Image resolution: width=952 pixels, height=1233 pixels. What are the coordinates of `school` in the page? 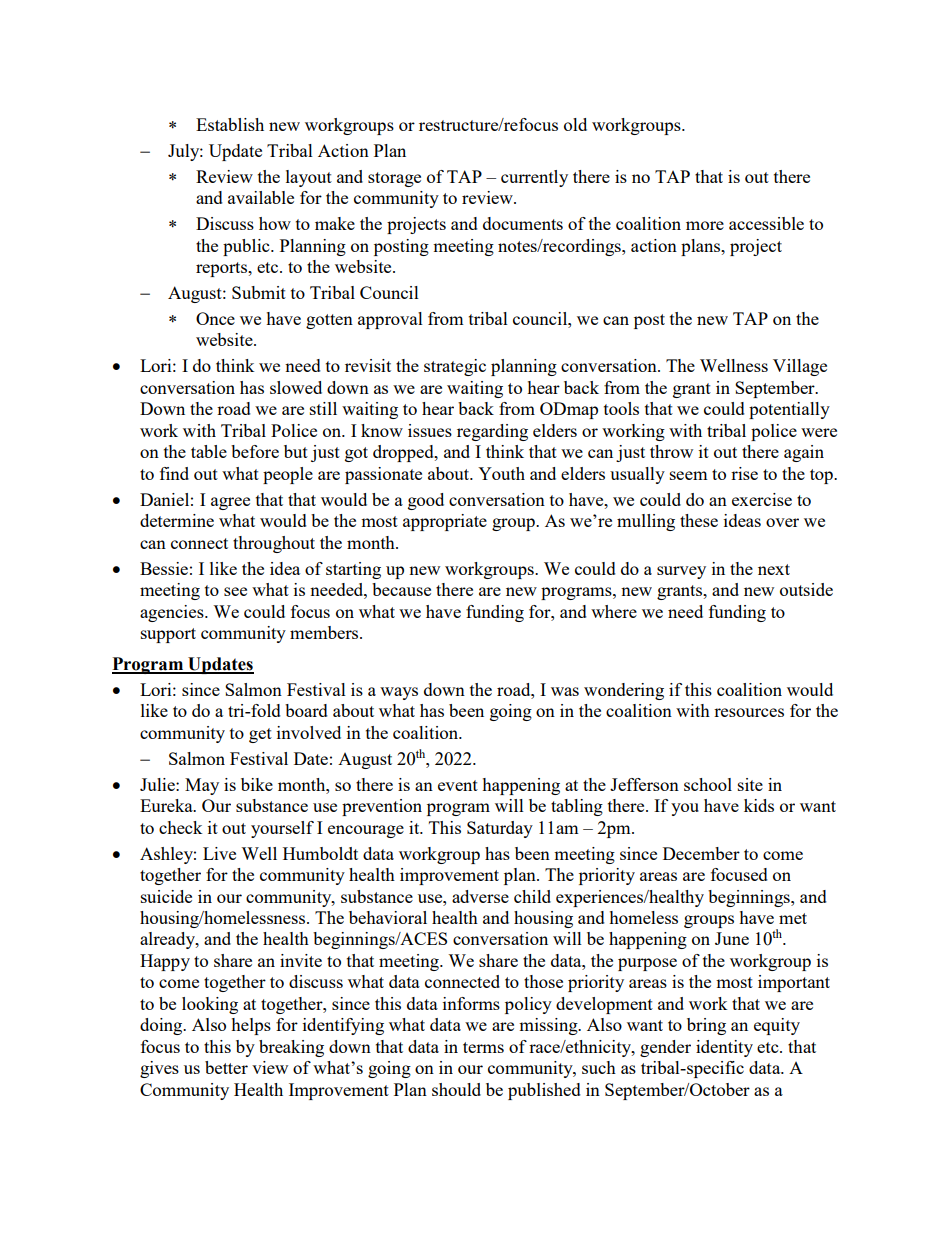 It's located at (708, 784).
